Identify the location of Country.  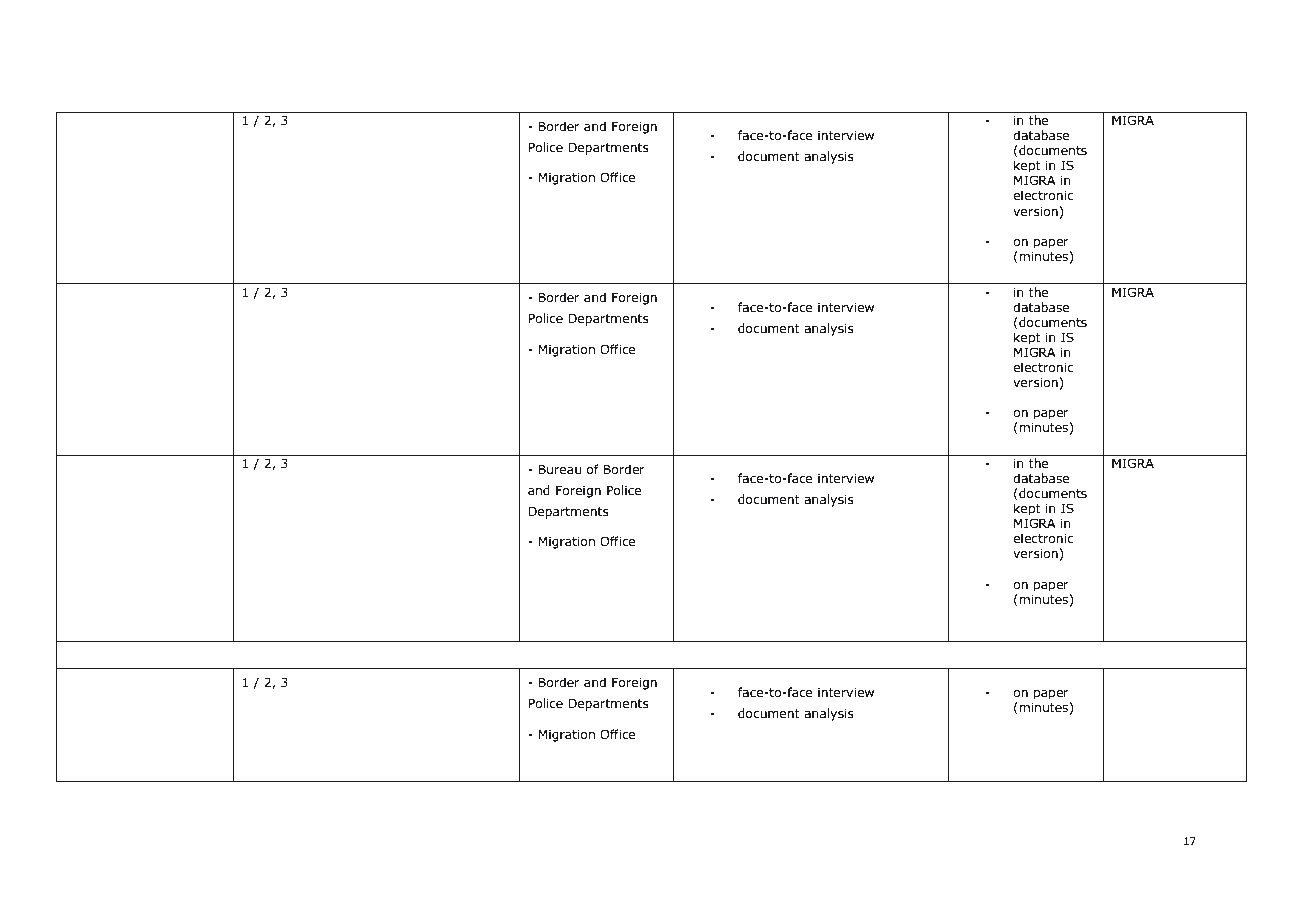
(93, 465).
